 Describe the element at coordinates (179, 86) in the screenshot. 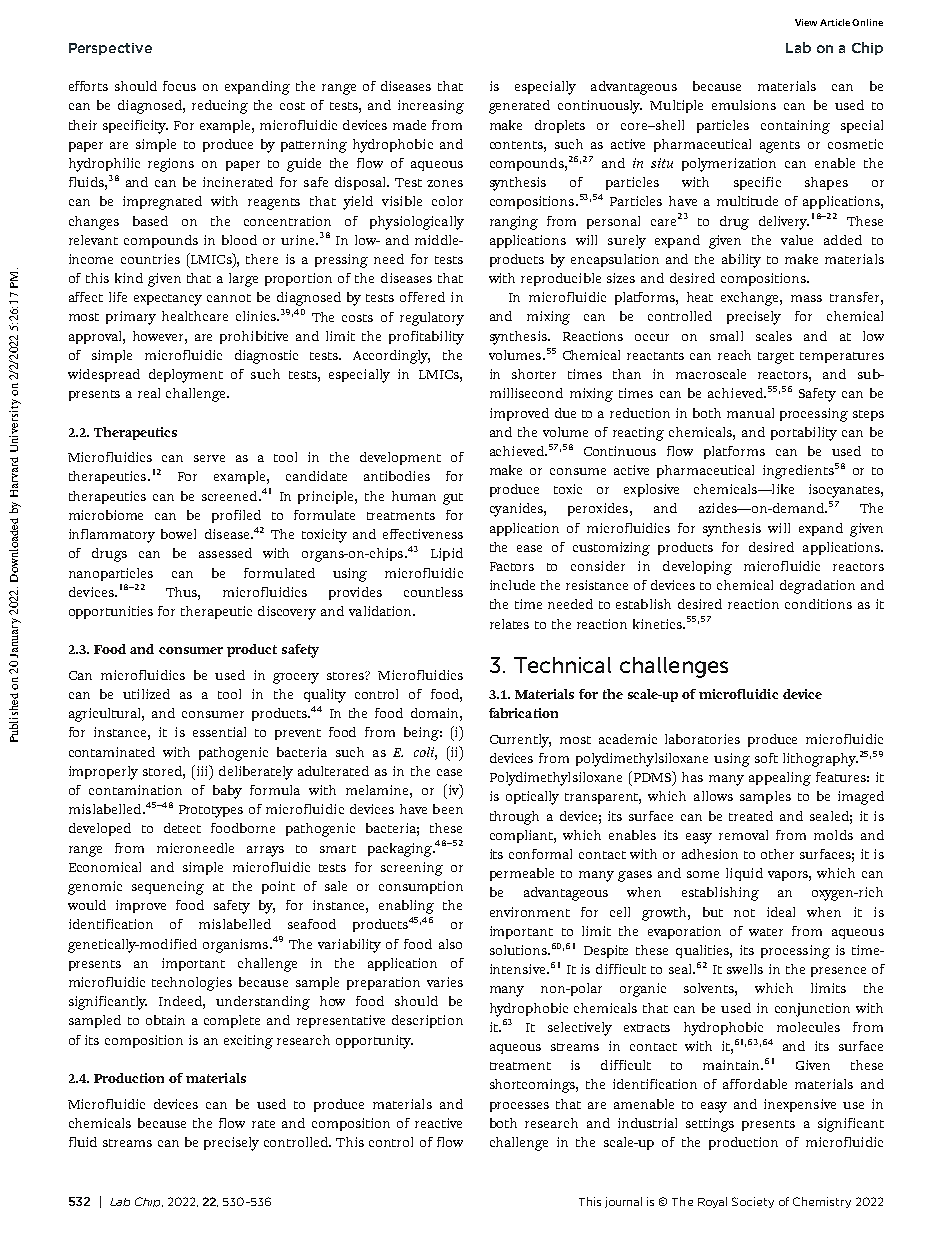

I see `focus` at that location.
